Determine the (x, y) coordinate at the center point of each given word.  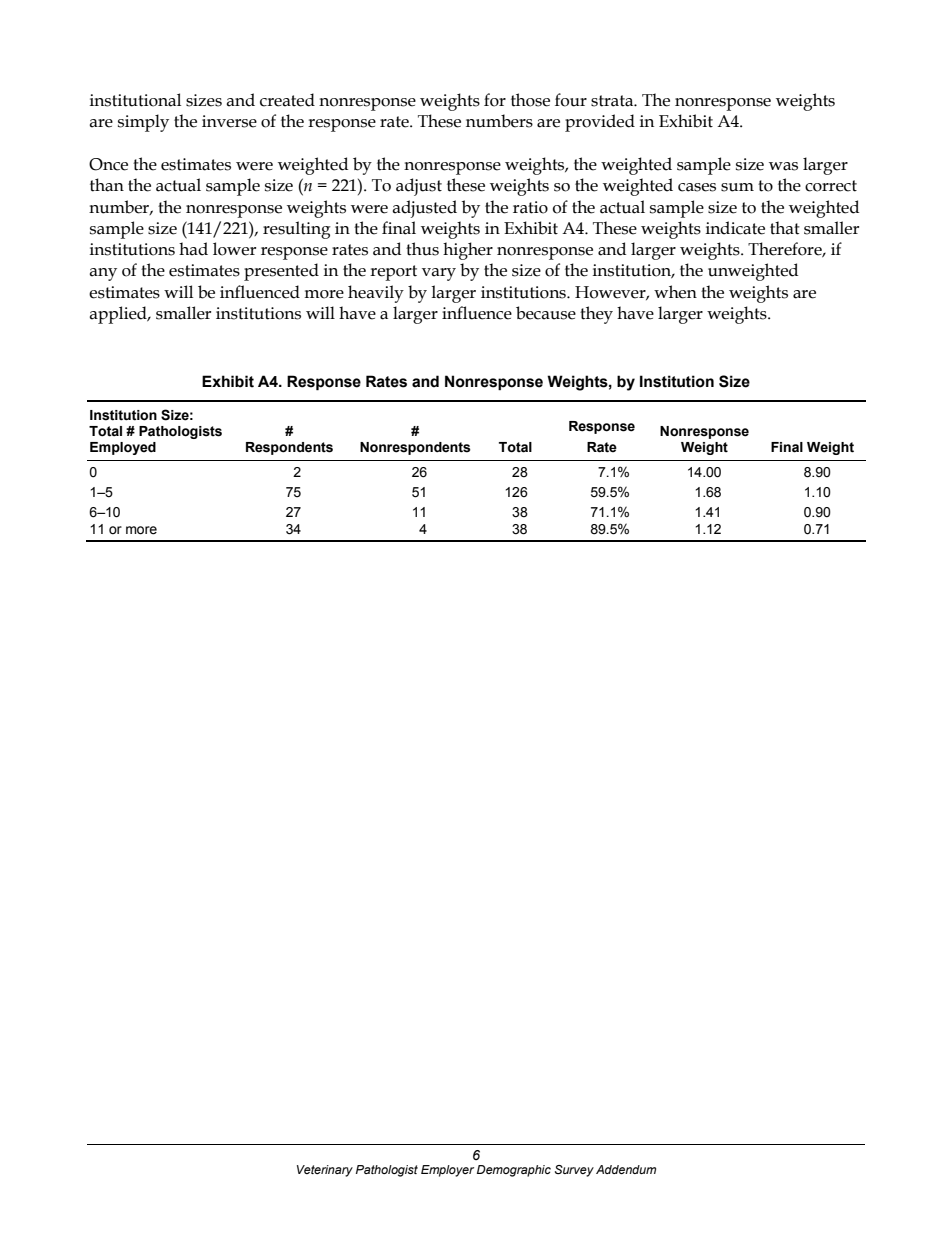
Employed (123, 448)
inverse (229, 121)
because (546, 313)
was (783, 166)
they (596, 315)
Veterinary (325, 1171)
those (530, 100)
